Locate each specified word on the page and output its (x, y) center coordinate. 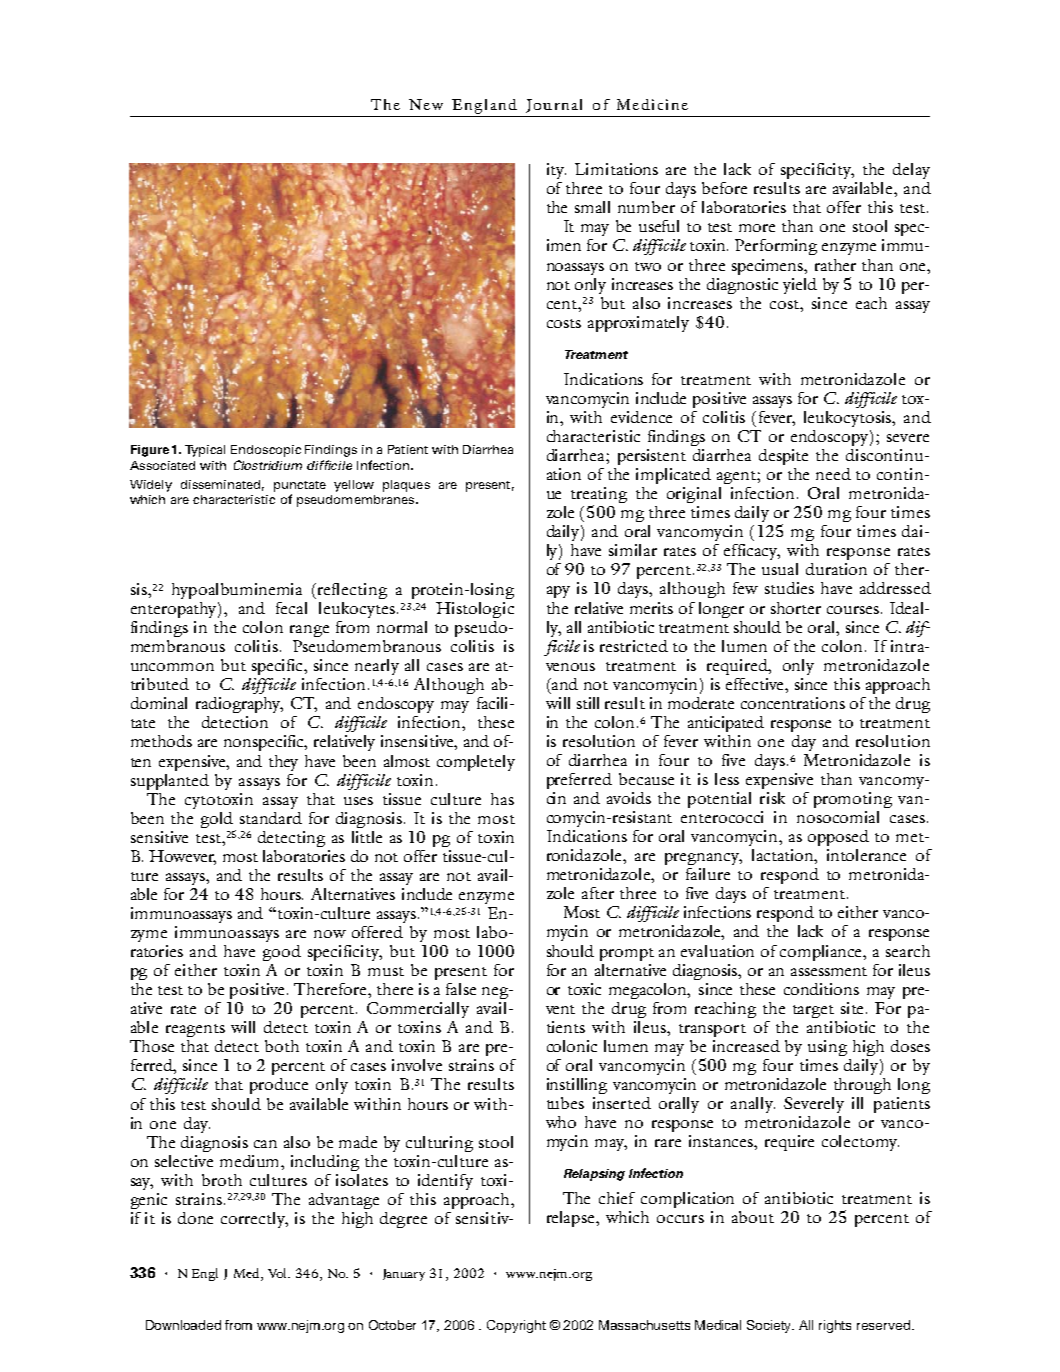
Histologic (475, 610)
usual (780, 569)
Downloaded (183, 1325)
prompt (627, 954)
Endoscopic (266, 451)
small (592, 207)
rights (835, 1326)
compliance (822, 953)
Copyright (516, 1326)
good (282, 953)
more (757, 228)
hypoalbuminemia (237, 591)
